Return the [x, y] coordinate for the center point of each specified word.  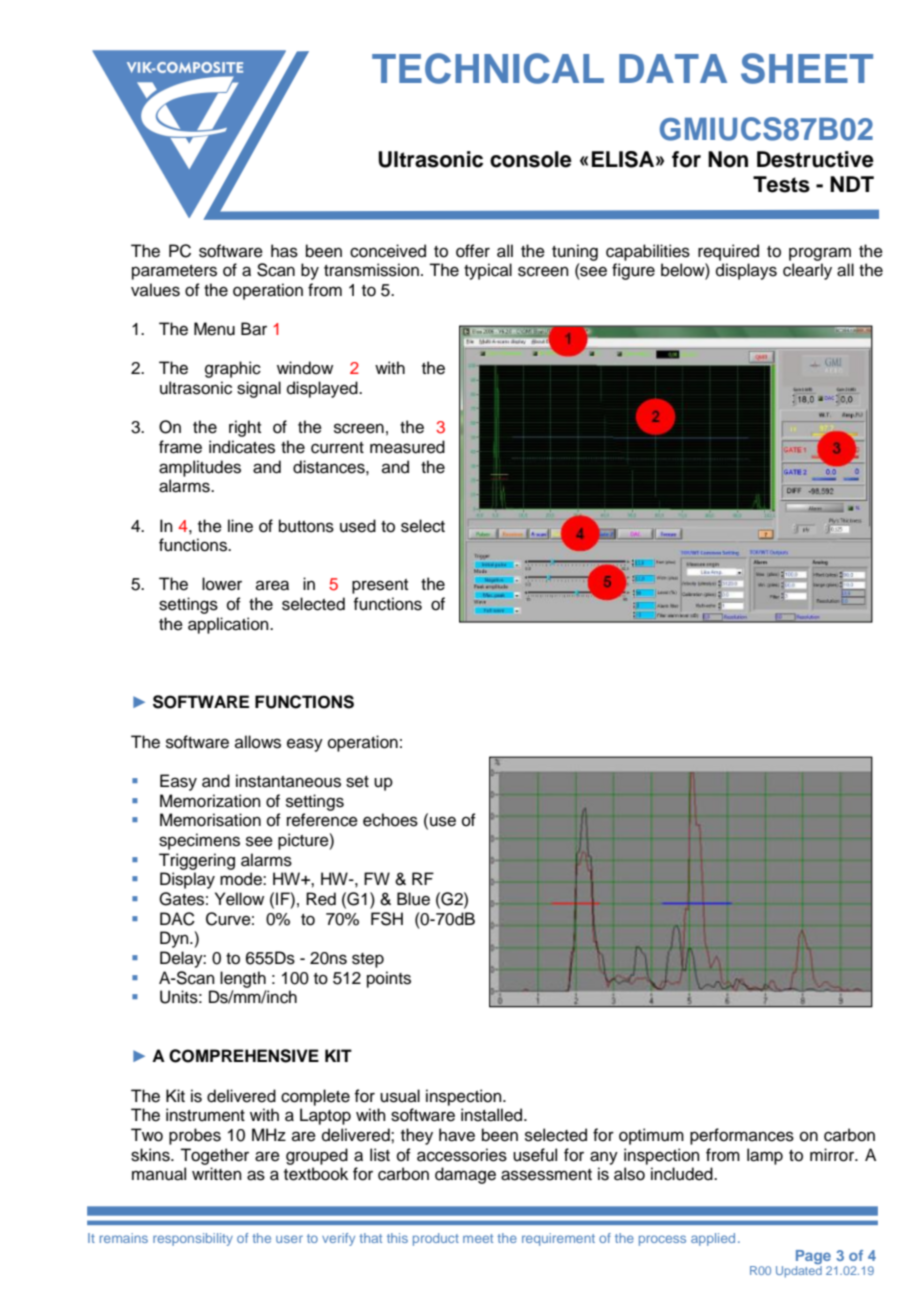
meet [478, 1238]
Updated [799, 1272]
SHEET [807, 68]
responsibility [193, 1239]
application [229, 625]
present [380, 586]
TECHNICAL [488, 68]
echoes [390, 820]
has [284, 251]
